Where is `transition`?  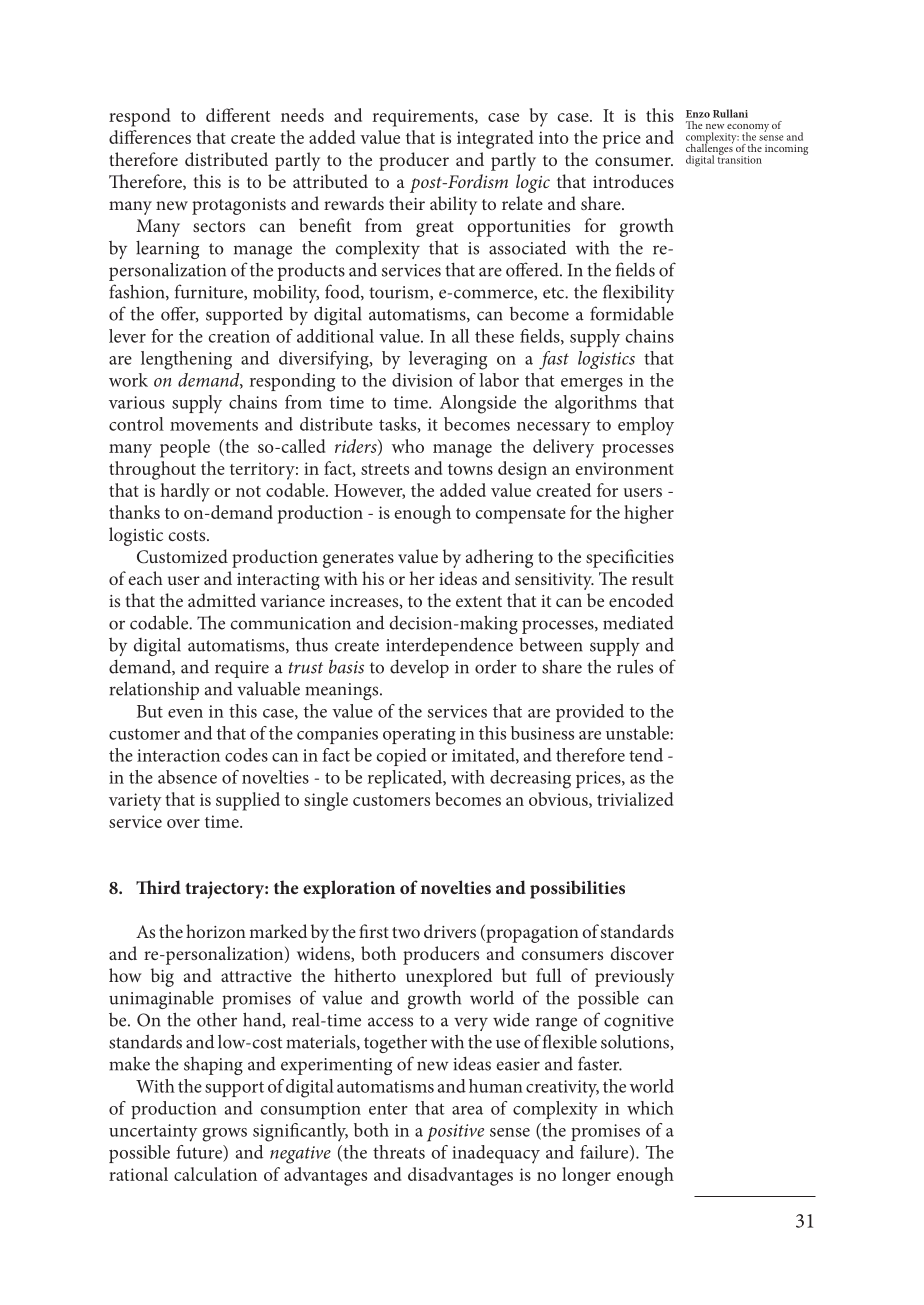 transition is located at coordinates (740, 159).
